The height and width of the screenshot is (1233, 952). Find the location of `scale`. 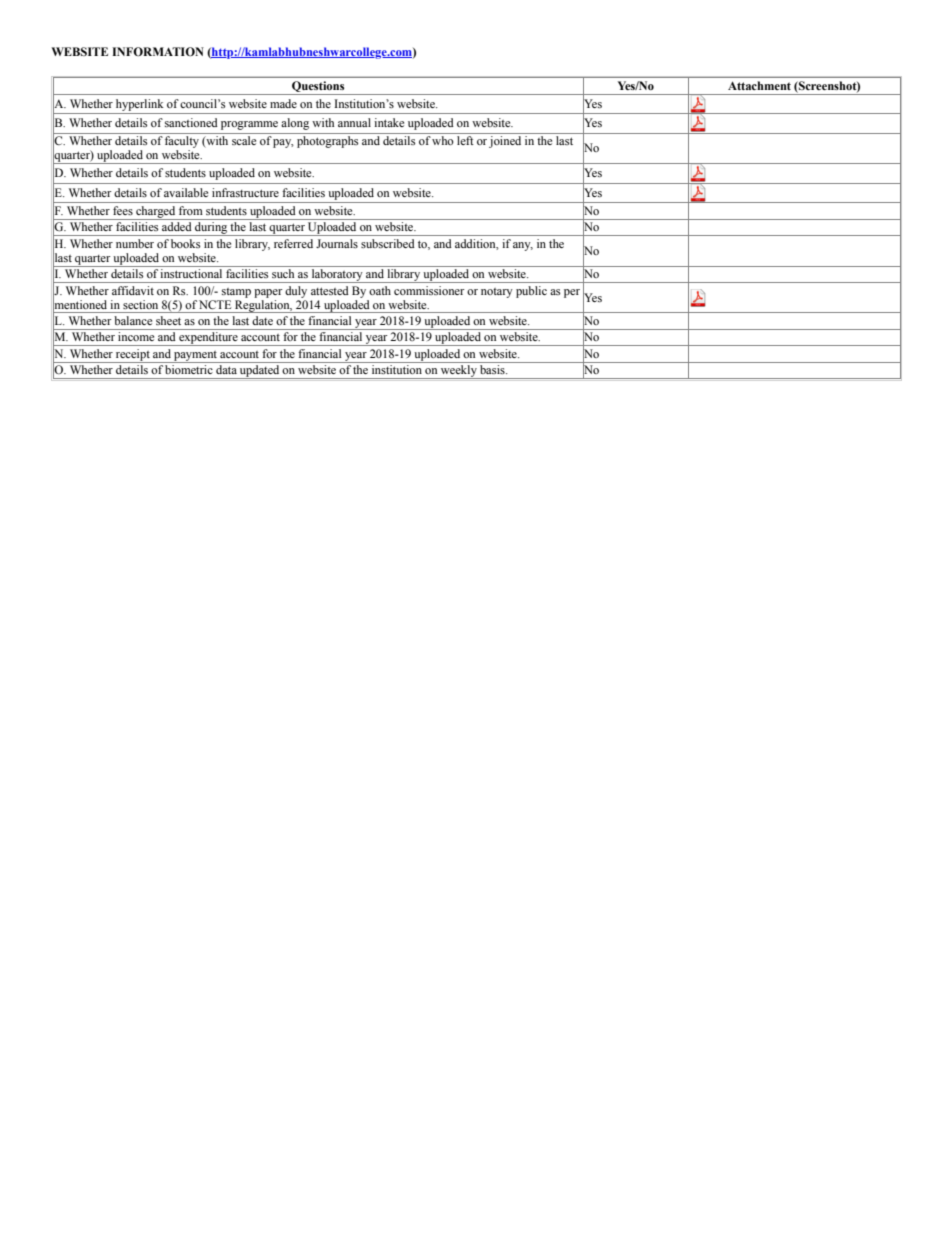

scale is located at coordinates (244, 140).
